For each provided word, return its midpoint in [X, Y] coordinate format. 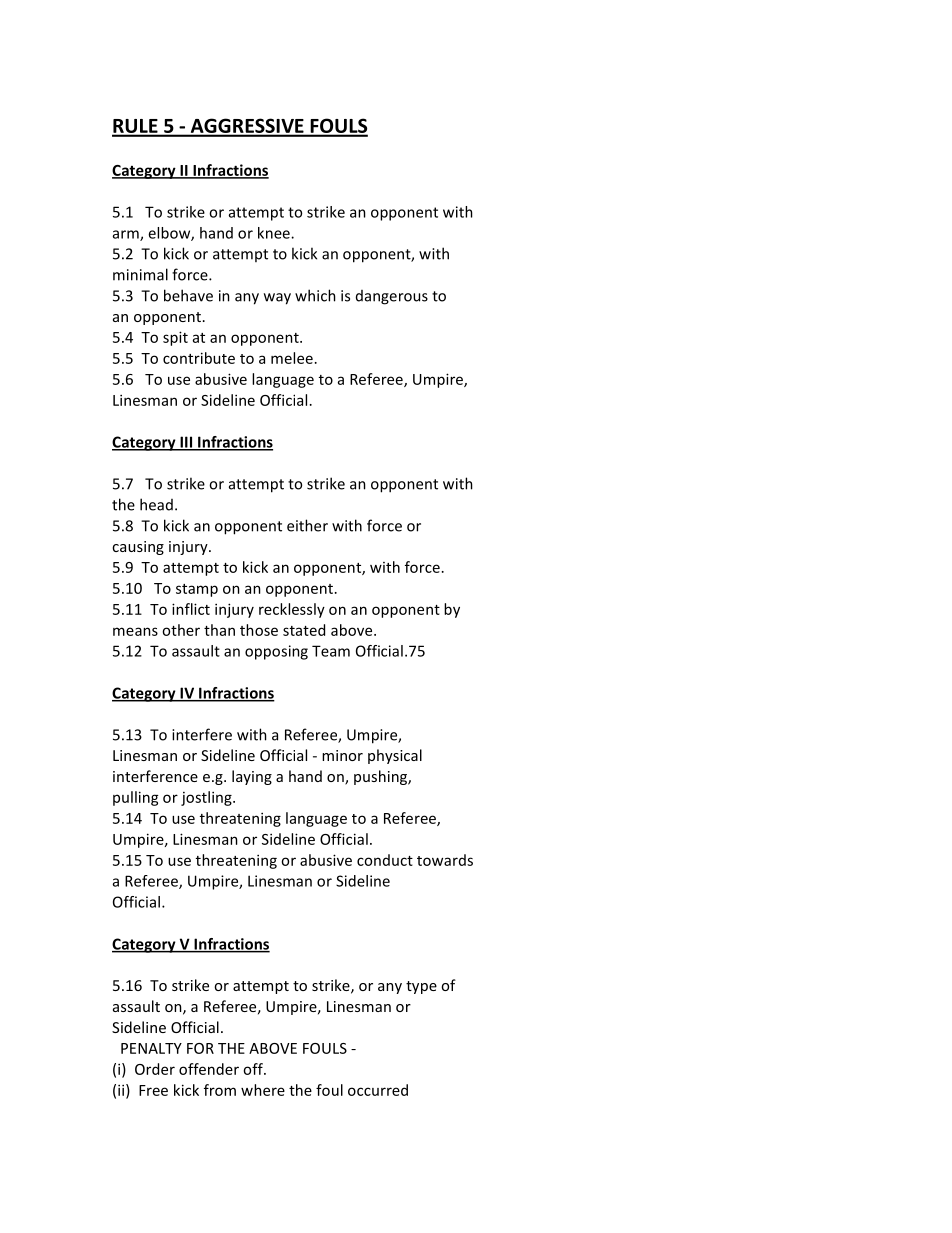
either [307, 525]
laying [252, 777]
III [186, 443]
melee [292, 358]
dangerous [392, 297]
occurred [378, 1090]
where [263, 1090]
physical [395, 756]
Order [155, 1069]
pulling [136, 798]
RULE [136, 127]
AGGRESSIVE [247, 127]
